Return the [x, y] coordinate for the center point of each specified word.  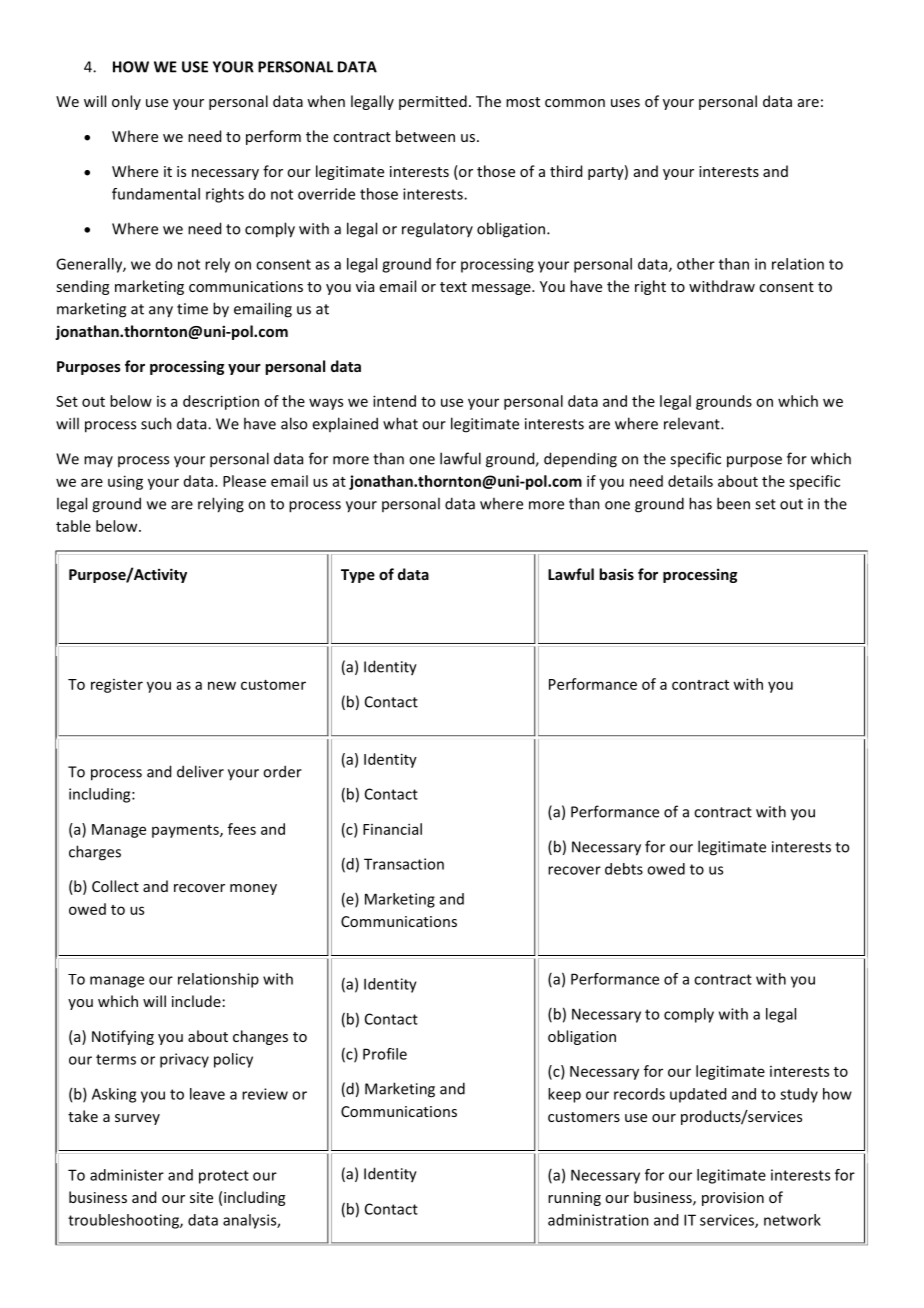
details [690, 481]
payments [186, 831]
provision [733, 1199]
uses [625, 103]
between [425, 136]
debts [624, 869]
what [400, 423]
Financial [392, 829]
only [126, 102]
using [125, 482]
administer [127, 1175]
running [574, 1199]
